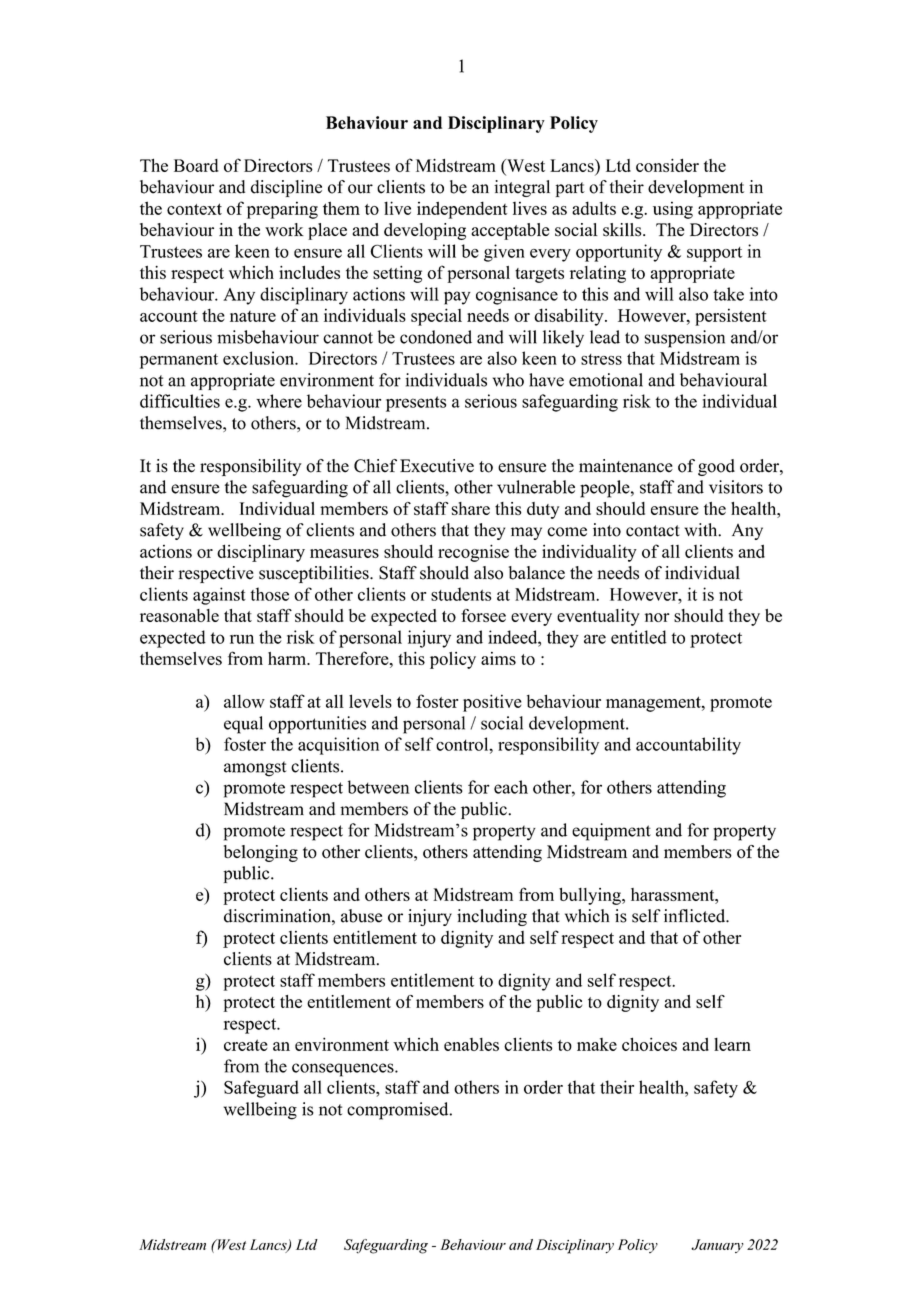 This screenshot has height=1308, width=924. What do you see at coordinates (492, 917) in the screenshot?
I see `including` at bounding box center [492, 917].
